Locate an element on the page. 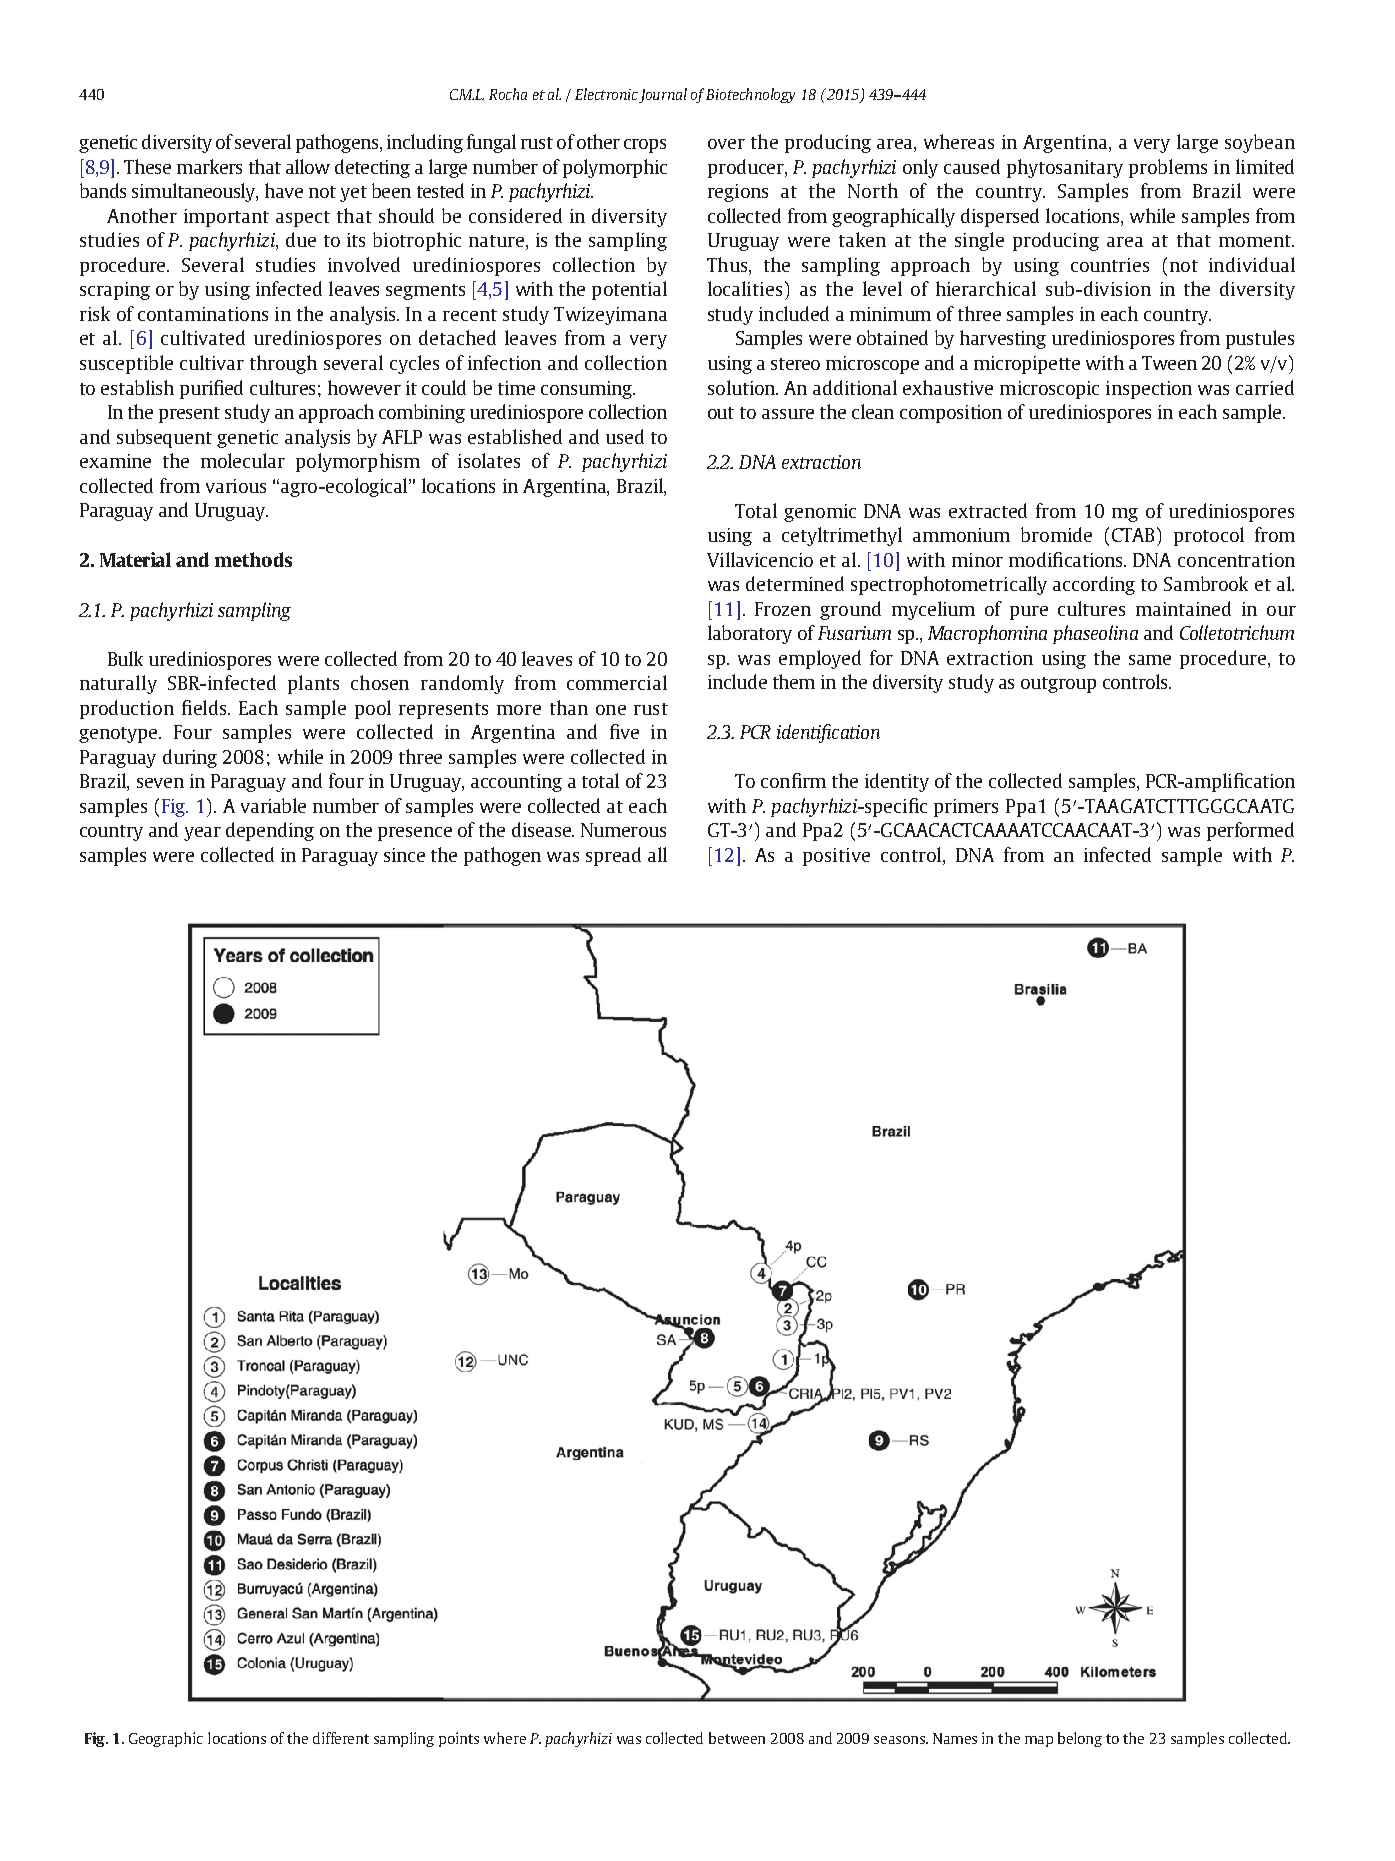 The height and width of the page is (1861, 1395). plants is located at coordinates (313, 684).
